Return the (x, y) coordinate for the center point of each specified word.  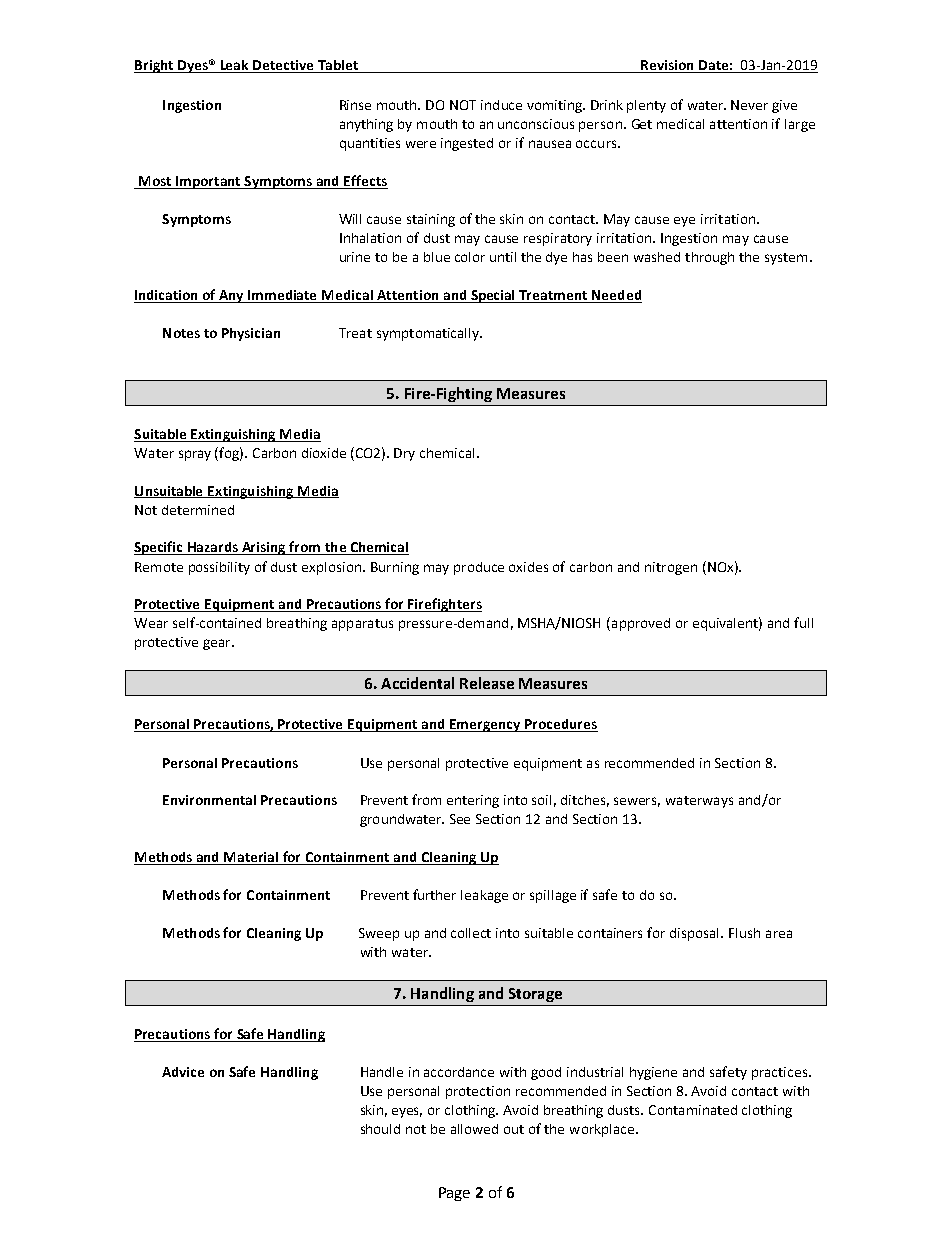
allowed (474, 1129)
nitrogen (671, 568)
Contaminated (693, 1110)
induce (501, 105)
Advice (183, 1072)
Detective (283, 65)
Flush (744, 933)
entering (473, 801)
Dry (404, 454)
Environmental (209, 800)
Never (749, 105)
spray (195, 455)
